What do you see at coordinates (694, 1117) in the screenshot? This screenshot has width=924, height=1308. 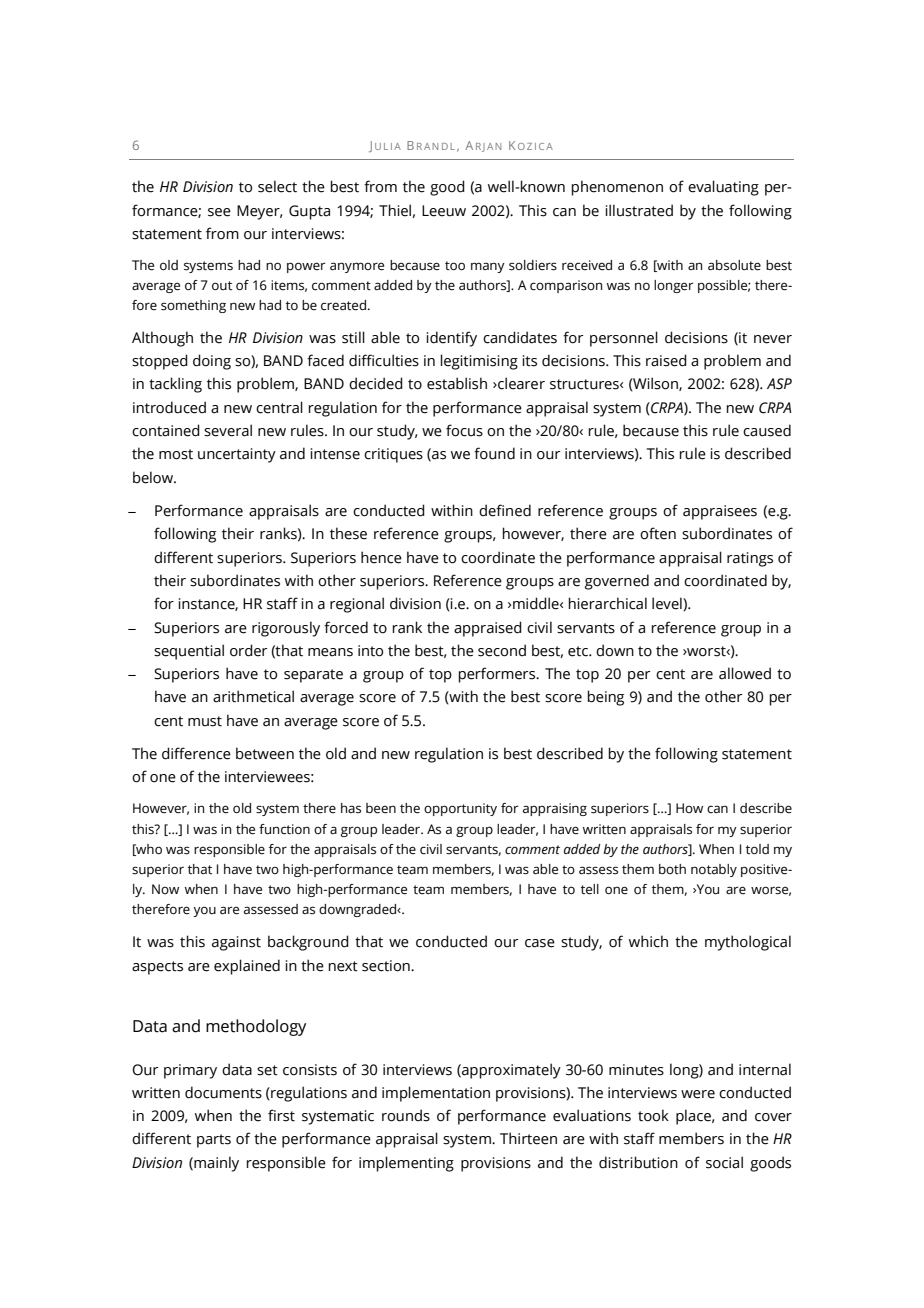 I see `place` at bounding box center [694, 1117].
